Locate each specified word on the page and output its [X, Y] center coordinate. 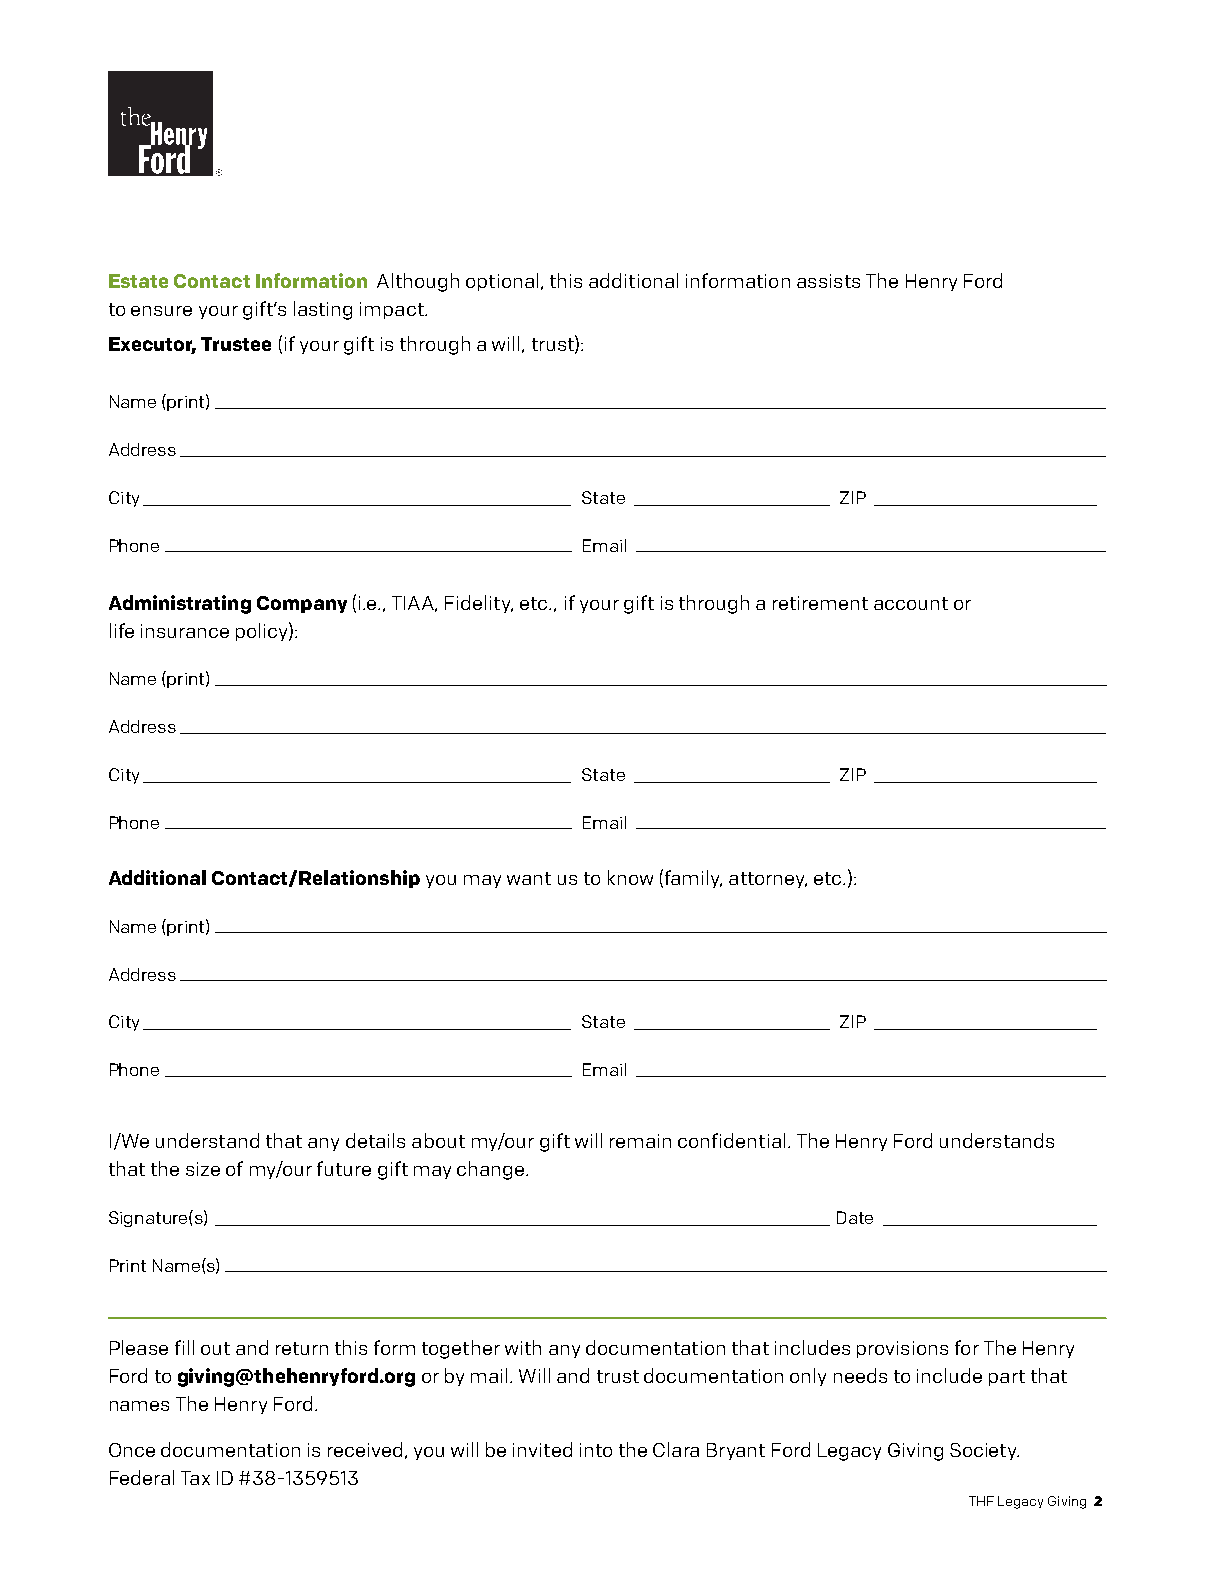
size [203, 1169]
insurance [185, 631]
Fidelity [479, 604]
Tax [195, 1478]
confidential [731, 1140]
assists [828, 281]
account [911, 603]
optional [502, 282]
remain [640, 1141]
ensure [161, 311]
